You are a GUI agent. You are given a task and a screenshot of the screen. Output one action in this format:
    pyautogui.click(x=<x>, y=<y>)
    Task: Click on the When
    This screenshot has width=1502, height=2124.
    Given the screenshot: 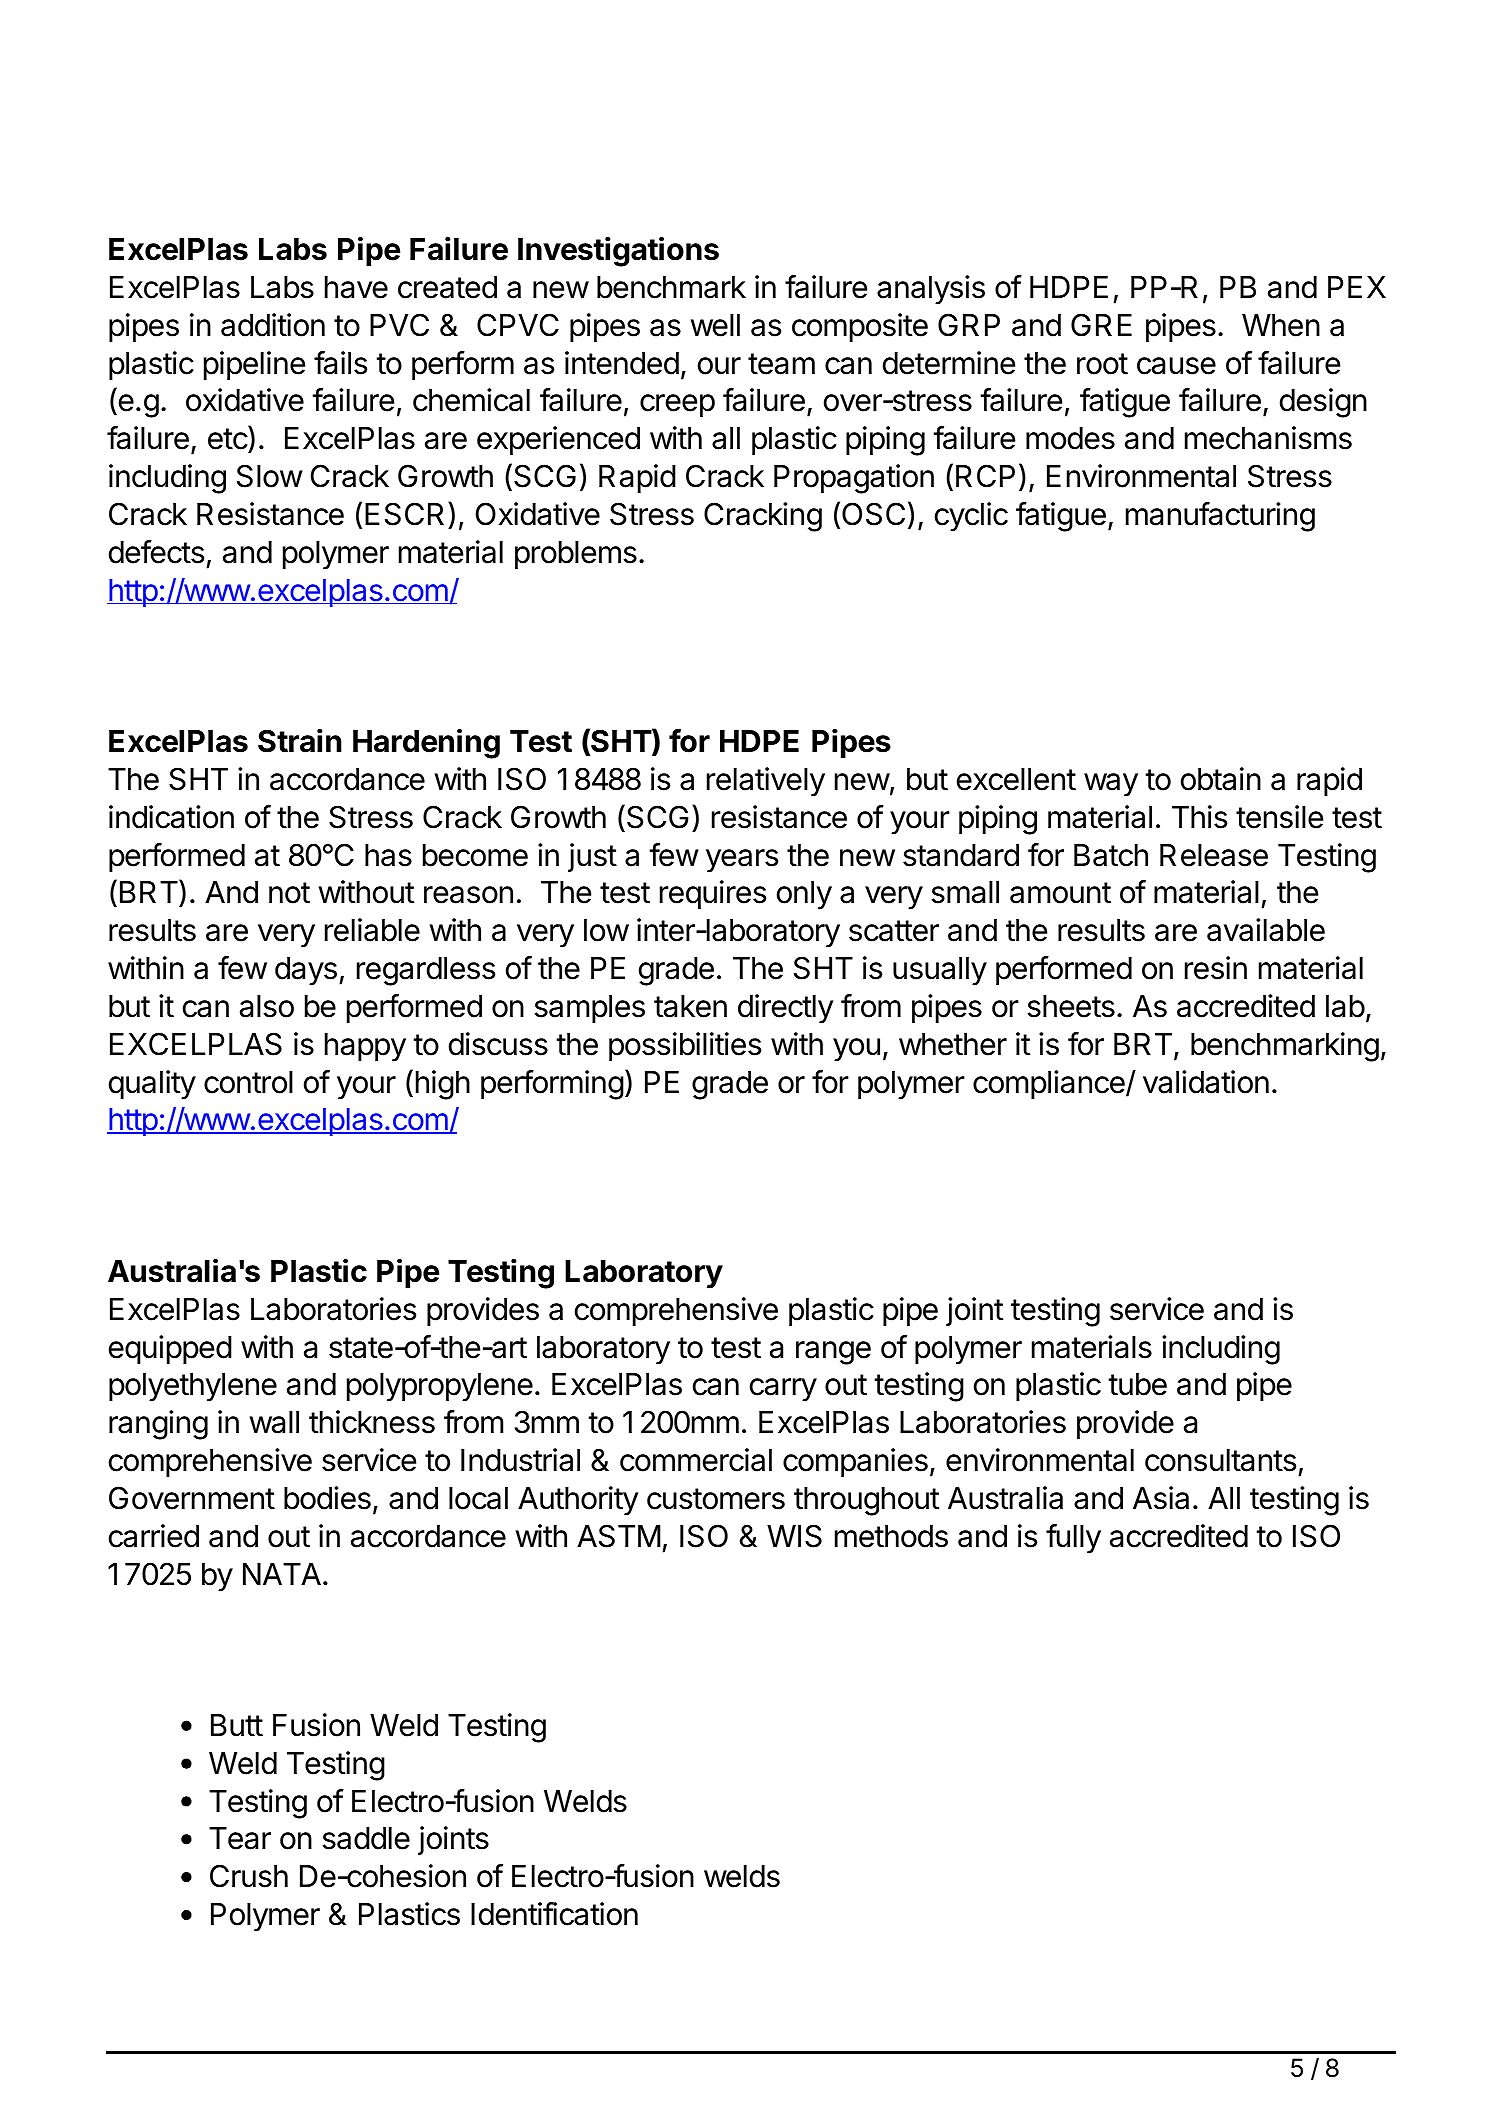 What is the action you would take?
    pyautogui.click(x=1281, y=325)
